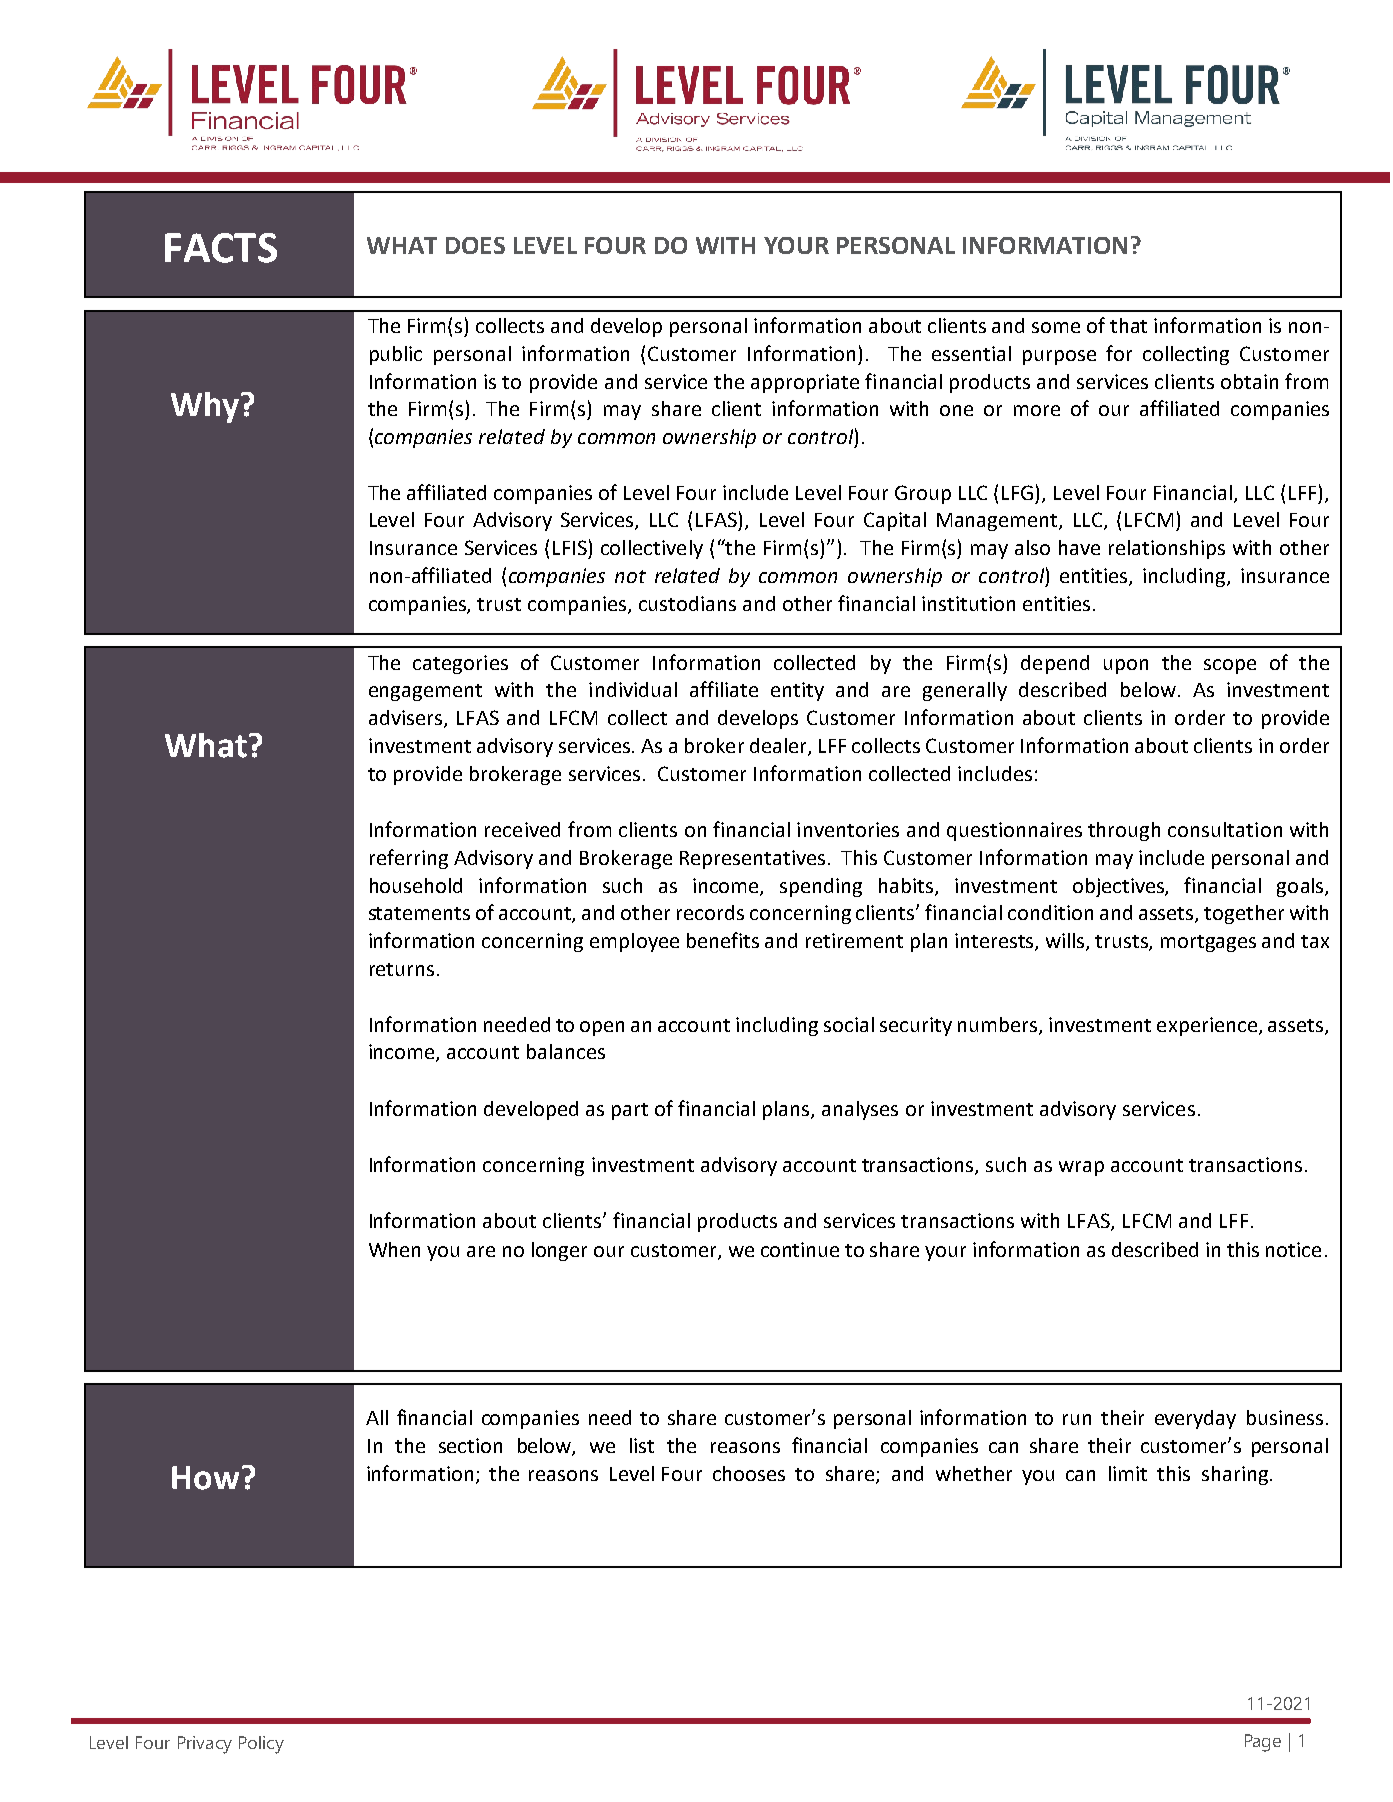  What do you see at coordinates (805, 383) in the screenshot?
I see `appropriate` at bounding box center [805, 383].
